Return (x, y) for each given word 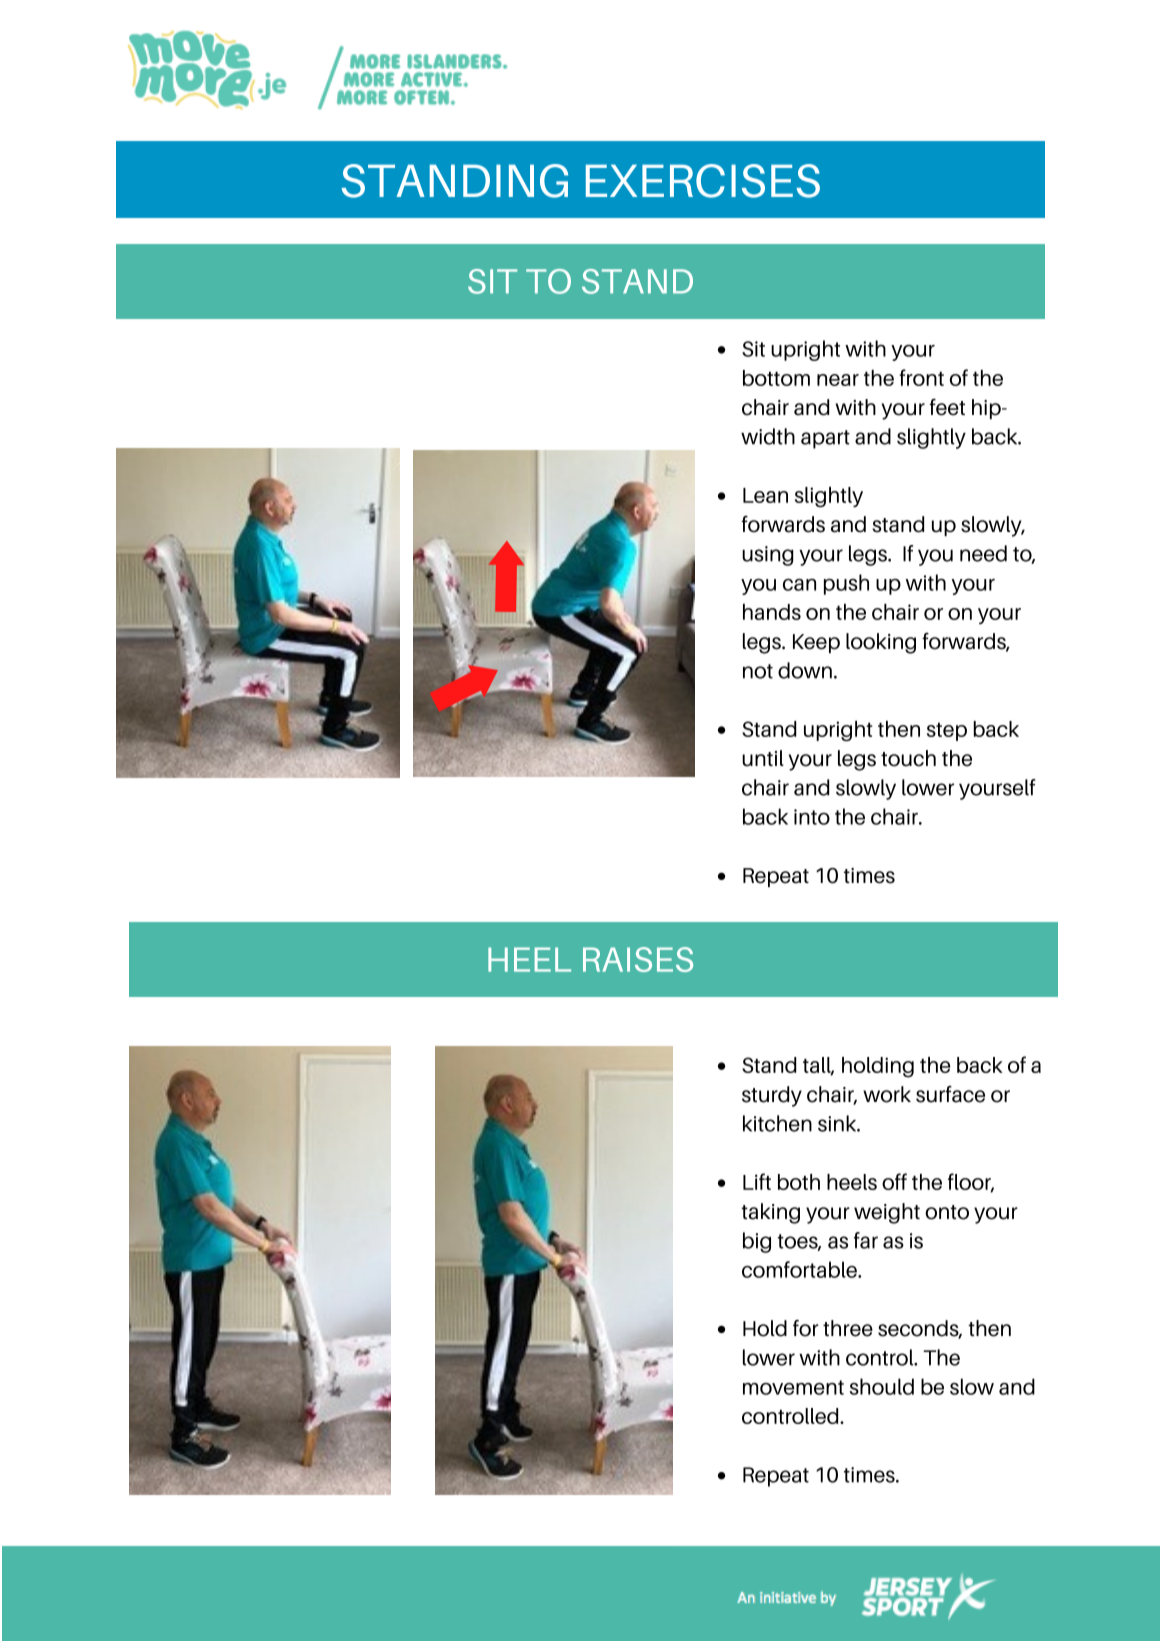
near (838, 380)
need (983, 553)
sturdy (772, 1096)
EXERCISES (703, 181)
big (757, 1242)
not (758, 671)
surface (950, 1094)
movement (793, 1387)
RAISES (638, 959)
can (799, 584)
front (921, 377)
